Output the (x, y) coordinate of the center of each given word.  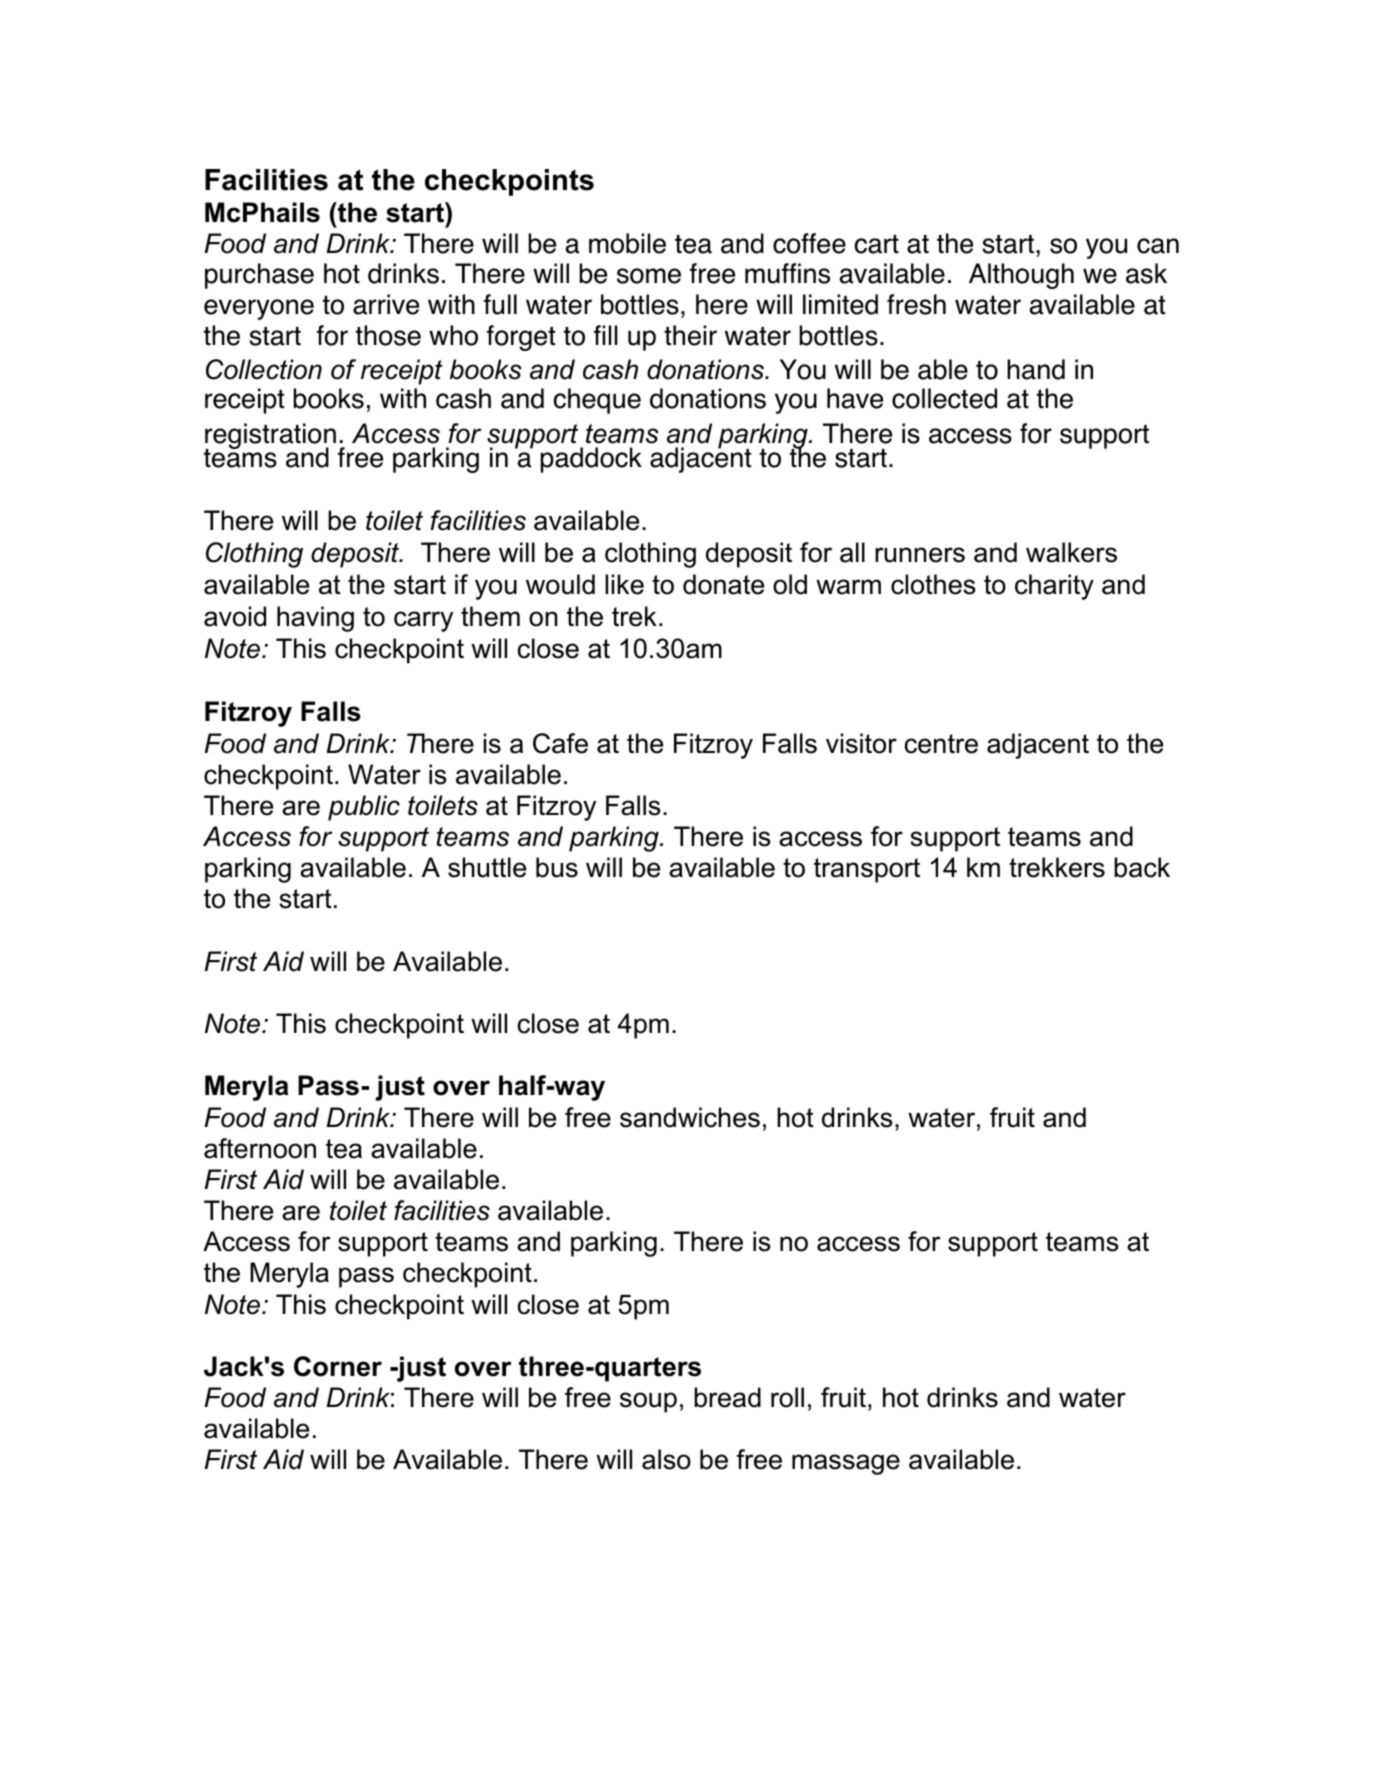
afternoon (260, 1148)
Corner (338, 1366)
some (649, 276)
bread (727, 1397)
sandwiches (690, 1117)
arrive (386, 304)
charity (1054, 587)
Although (1021, 276)
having (315, 619)
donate (723, 584)
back (1142, 867)
